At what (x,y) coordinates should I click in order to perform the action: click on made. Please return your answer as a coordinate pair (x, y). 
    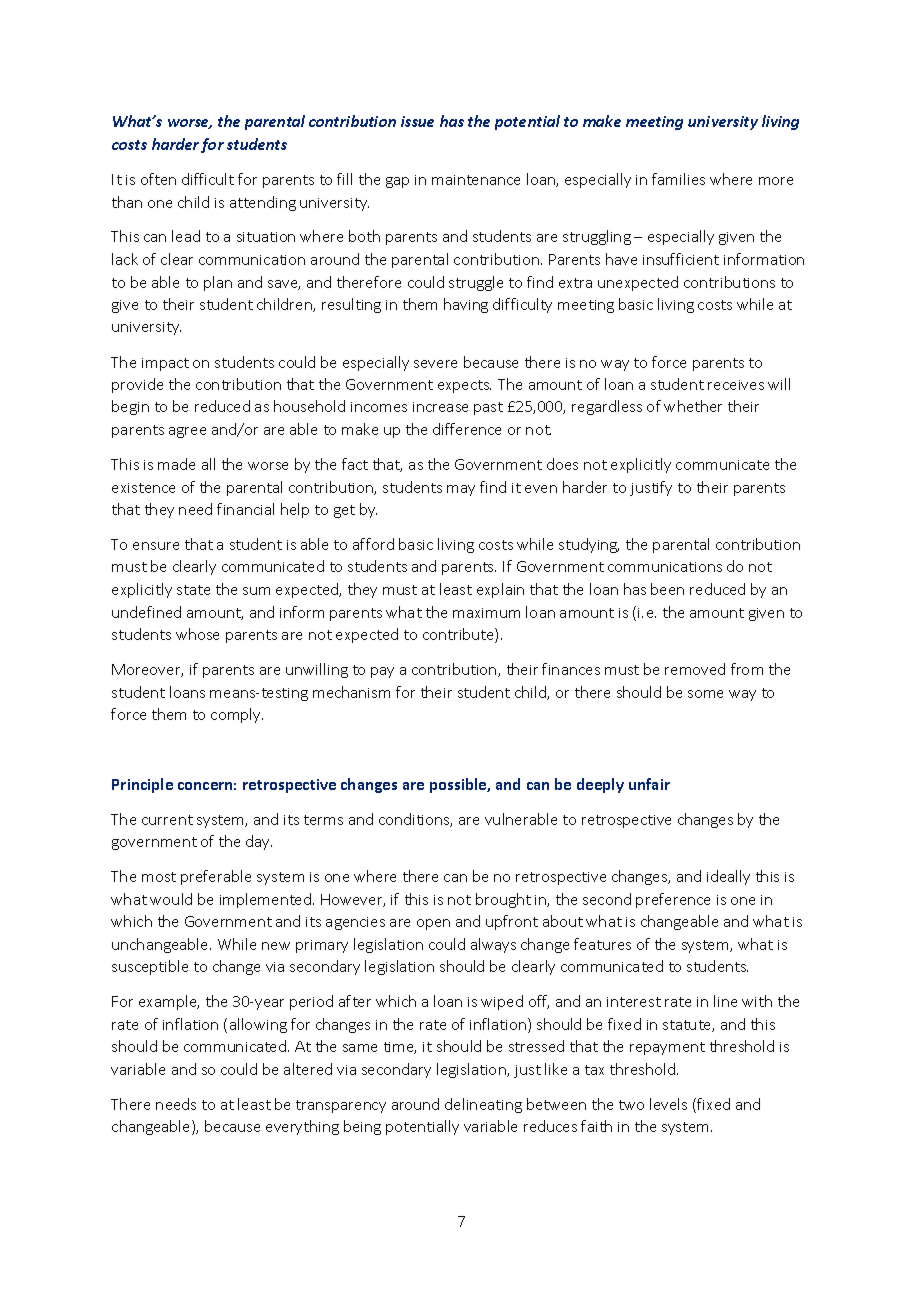
    Looking at the image, I should click on (176, 464).
